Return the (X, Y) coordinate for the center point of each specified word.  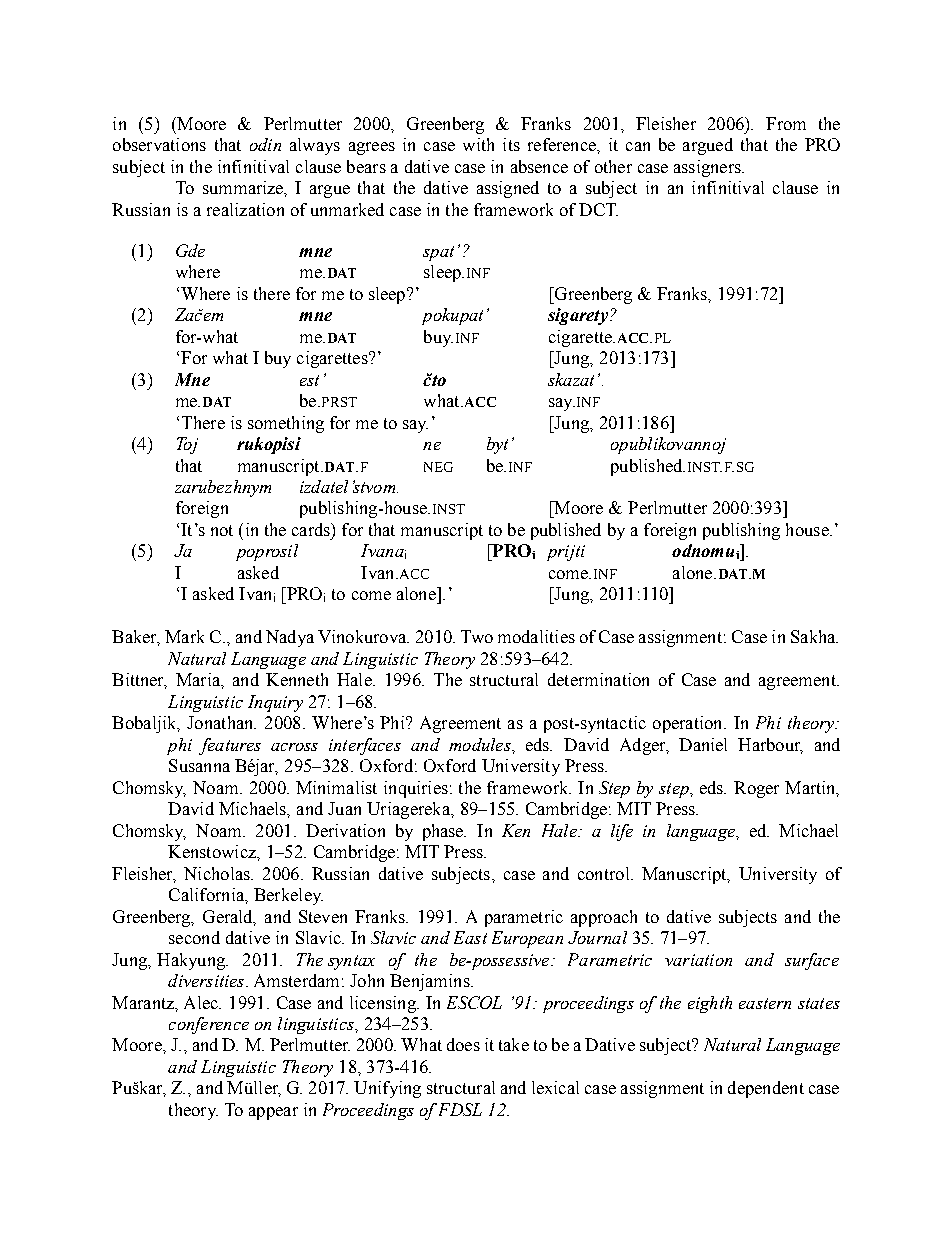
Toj (187, 445)
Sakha (814, 636)
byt (497, 445)
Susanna (199, 765)
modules (481, 744)
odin (265, 144)
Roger (756, 789)
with (478, 144)
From (786, 123)
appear (273, 1113)
